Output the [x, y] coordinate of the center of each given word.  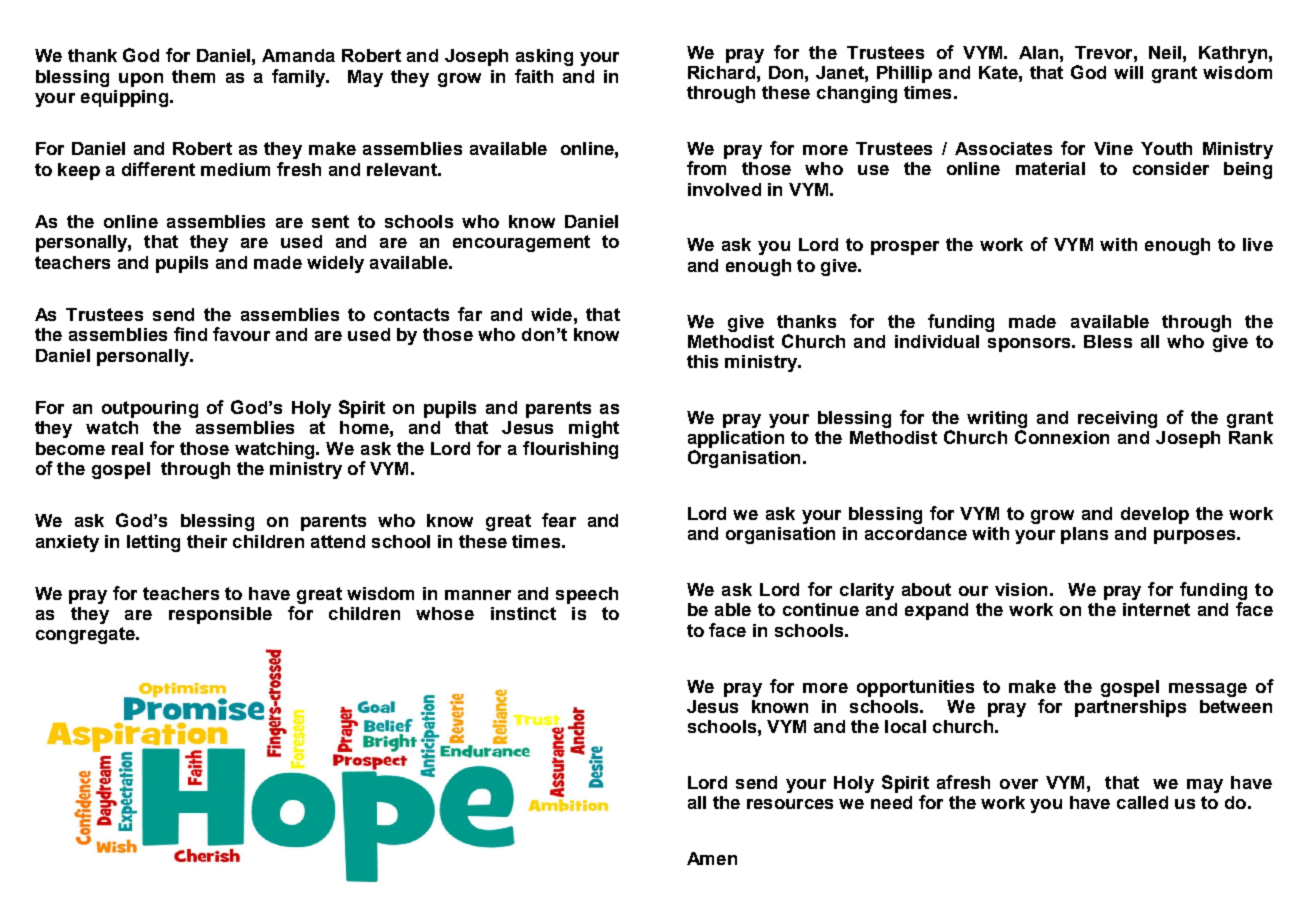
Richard [721, 72]
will [1128, 72]
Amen [712, 858]
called [1142, 802]
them [193, 76]
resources [790, 804]
